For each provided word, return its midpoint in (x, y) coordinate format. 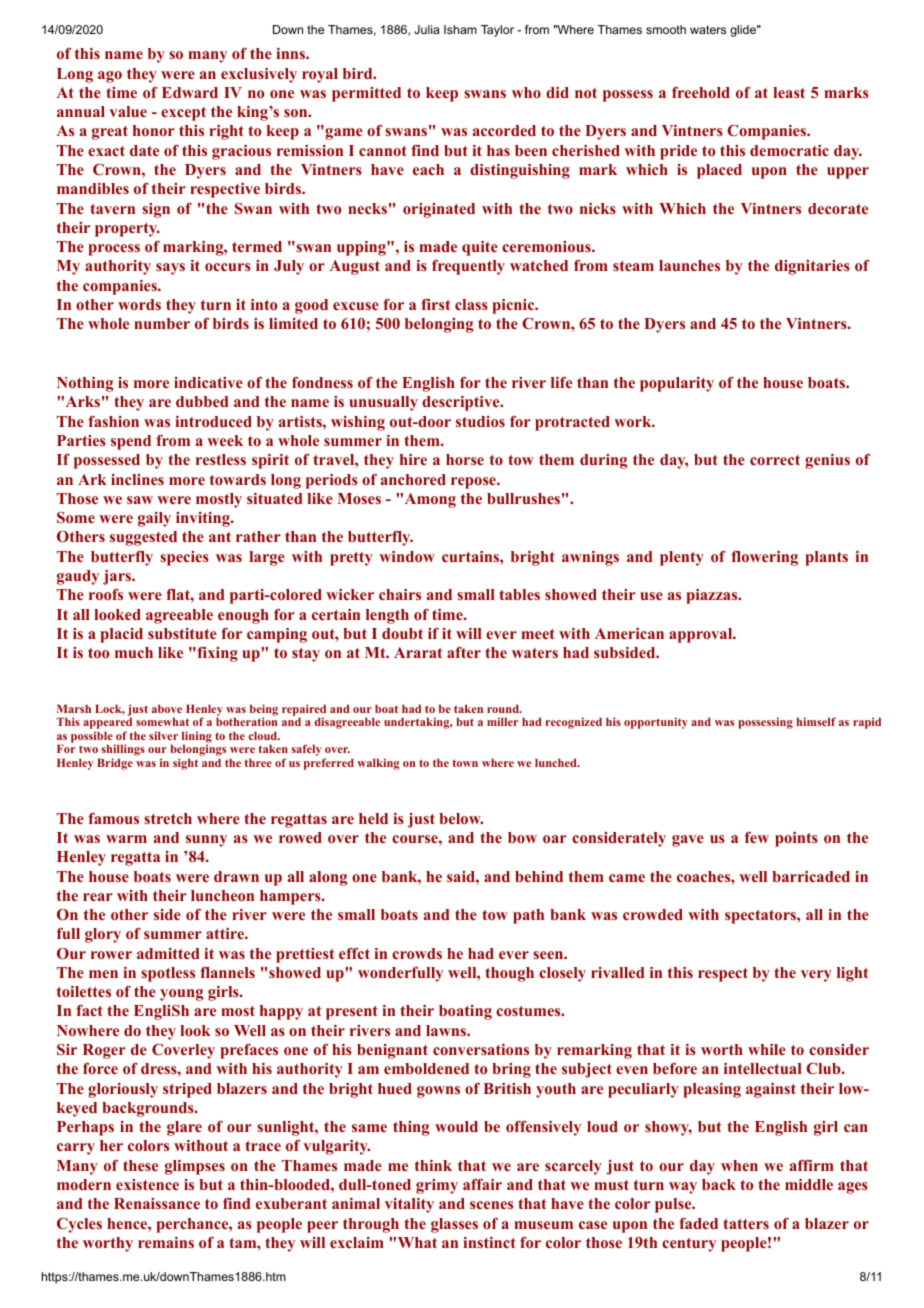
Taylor (497, 31)
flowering (764, 558)
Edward (190, 92)
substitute (182, 633)
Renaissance (157, 1203)
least (789, 92)
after (464, 652)
